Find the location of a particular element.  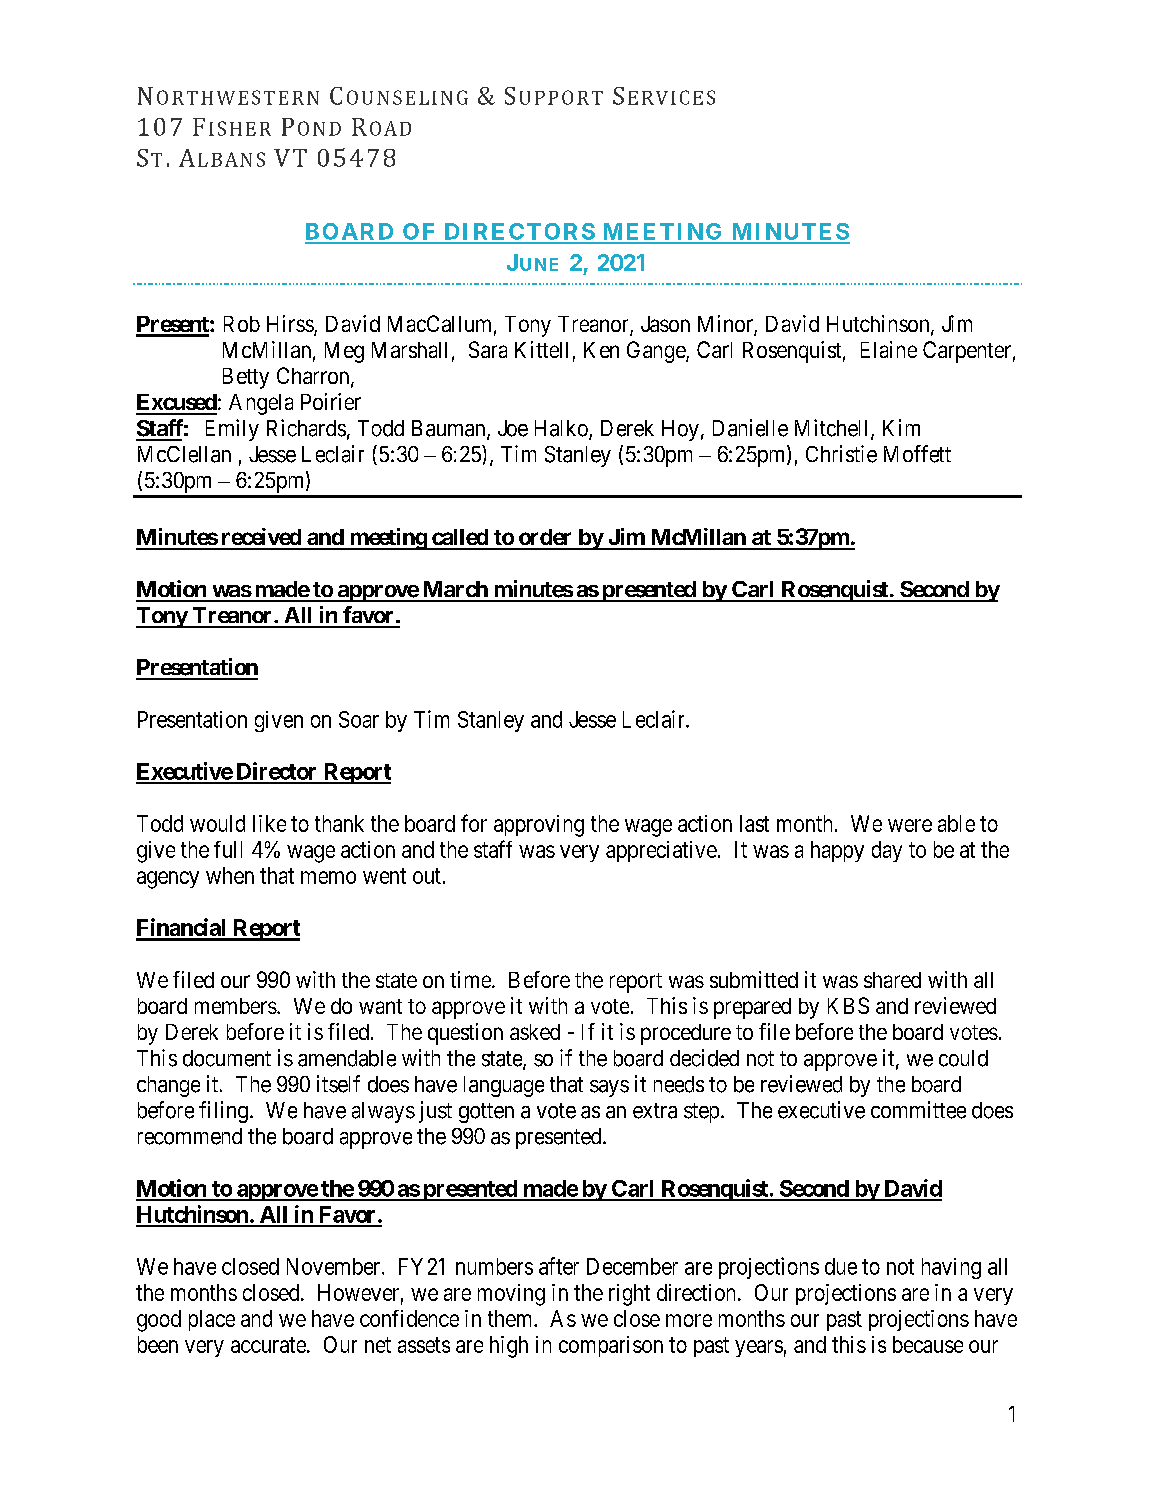

approving is located at coordinates (539, 826).
